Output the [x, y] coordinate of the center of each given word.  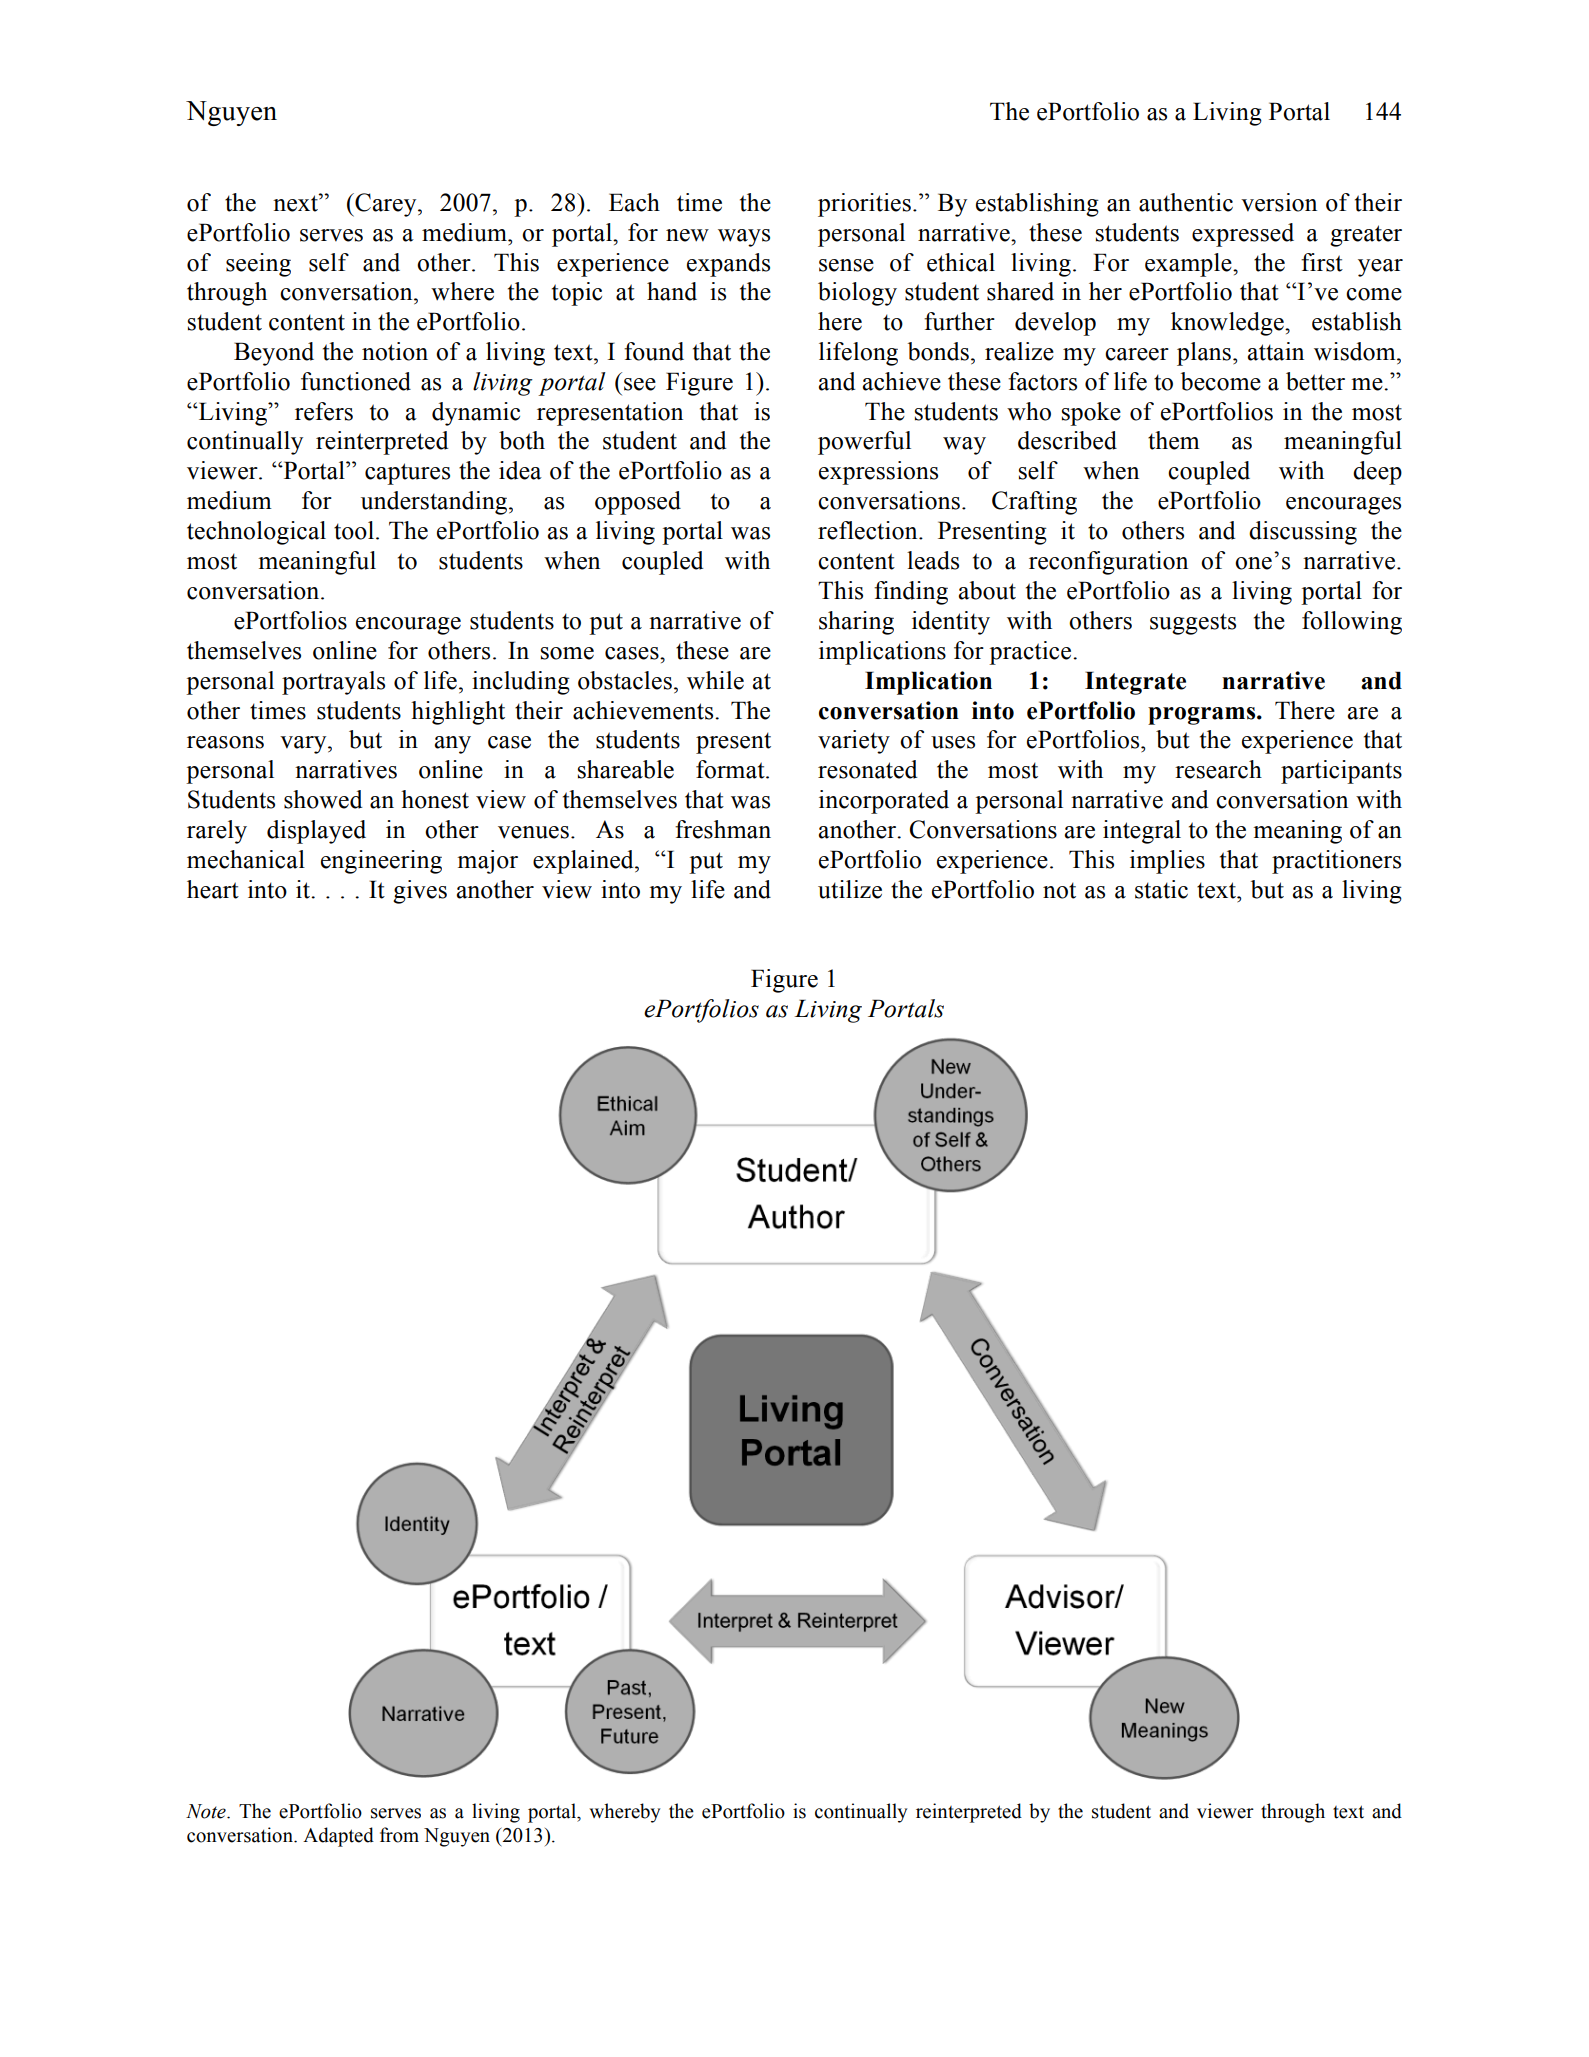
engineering [381, 862]
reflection [869, 530]
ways [744, 238]
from [399, 1835]
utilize [850, 889]
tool [354, 530]
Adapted [338, 1837]
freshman [723, 829]
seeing [258, 265]
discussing [1303, 533]
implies [1167, 862]
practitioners [1336, 862]
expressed [1243, 235]
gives [420, 892]
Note [207, 1811]
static [1161, 889]
